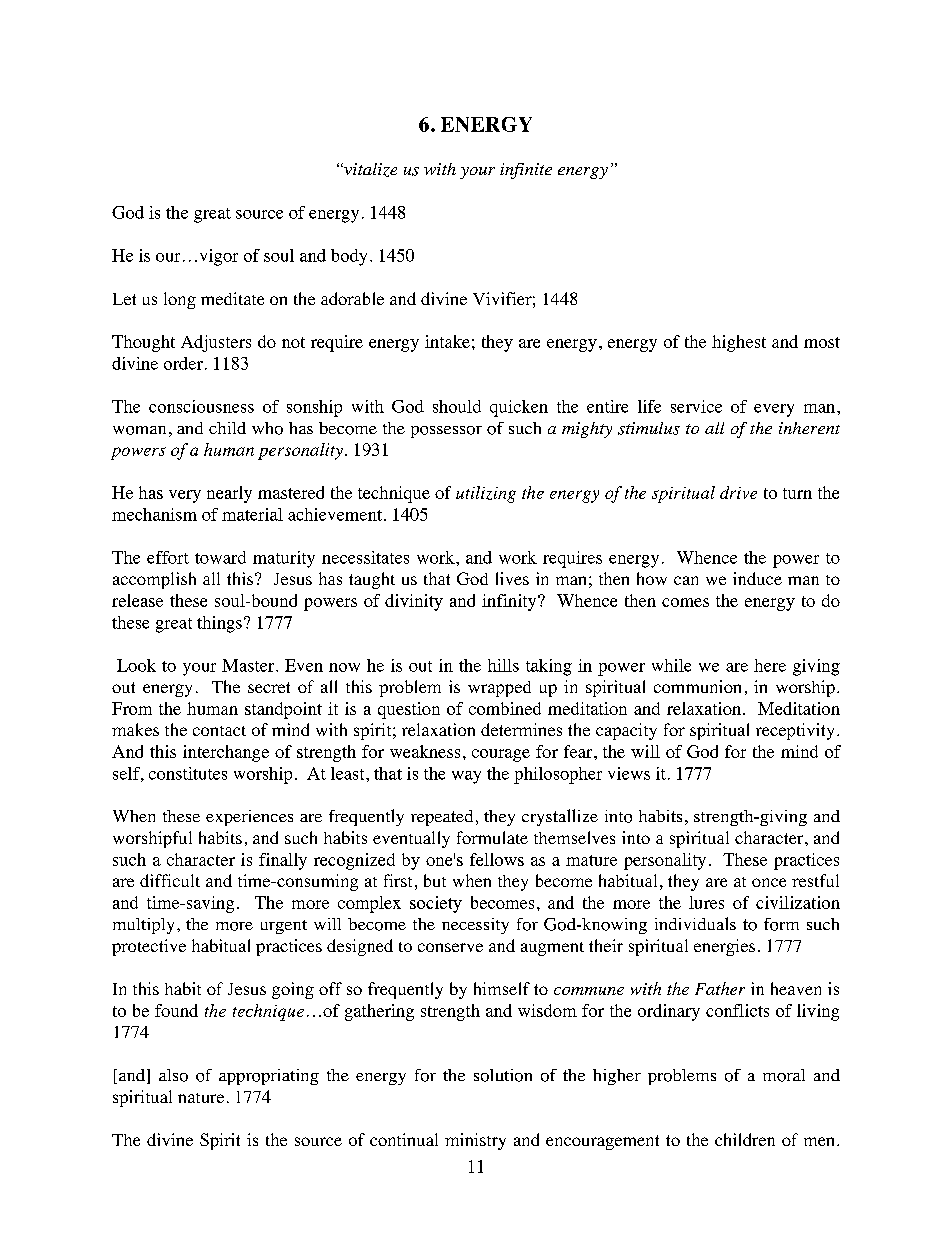 The width and height of the screenshot is (952, 1233). I want to click on meditate, so click(232, 298).
